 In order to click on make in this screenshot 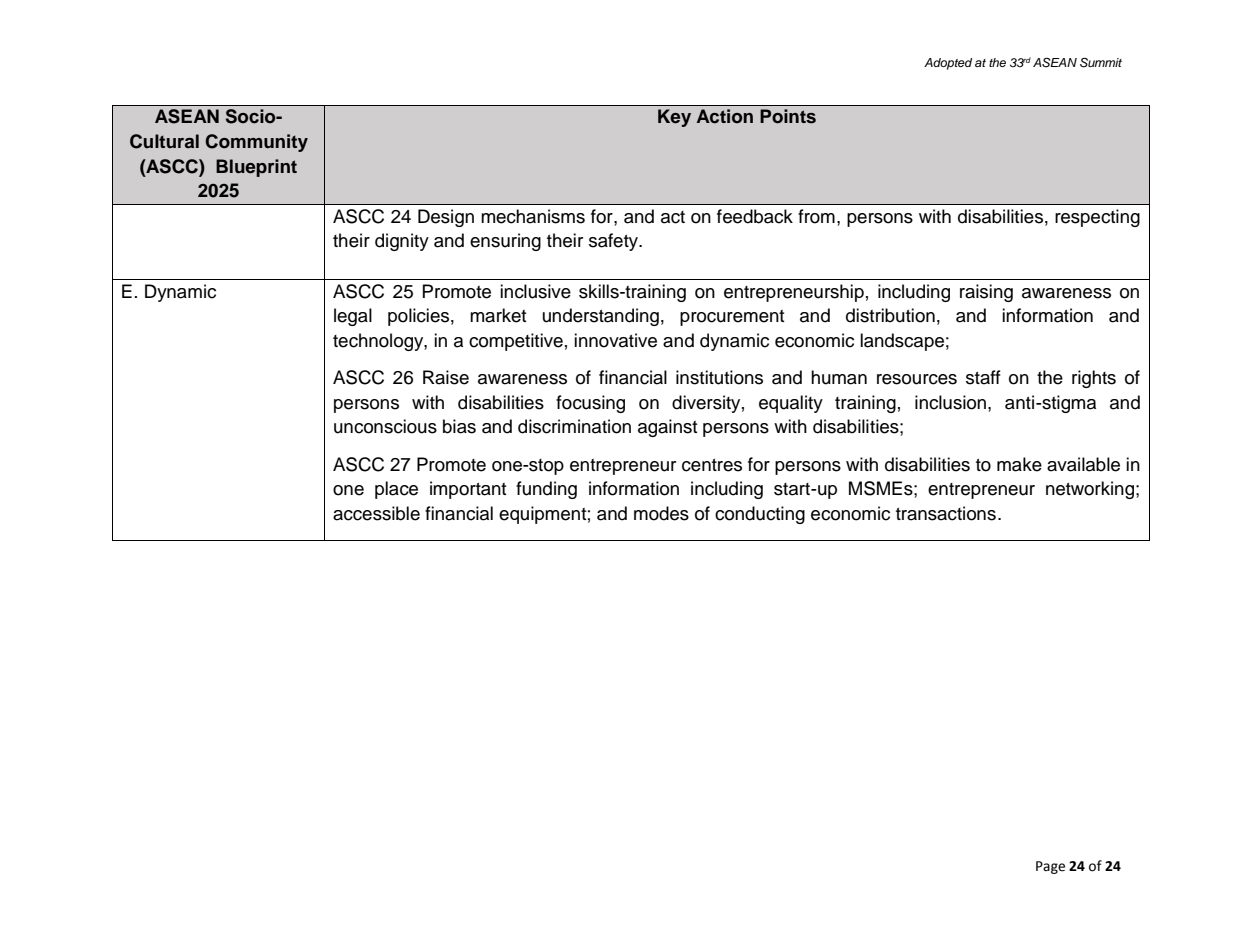, I will do `click(1019, 464)`.
